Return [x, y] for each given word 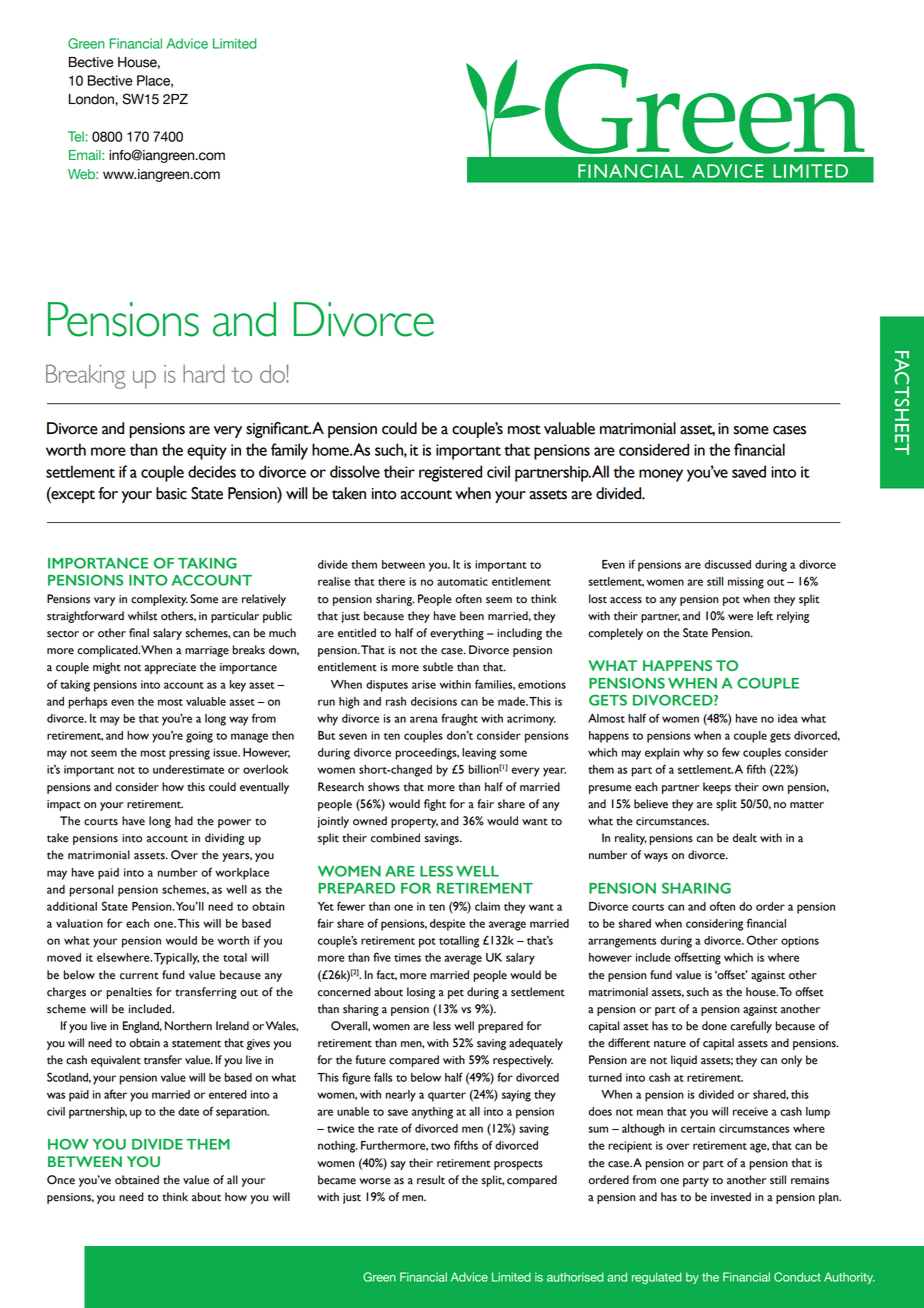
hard [204, 374]
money [661, 475]
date [188, 1111]
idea [788, 718]
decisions [434, 701]
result [431, 1180]
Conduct [797, 1277]
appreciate [170, 668]
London [92, 99]
